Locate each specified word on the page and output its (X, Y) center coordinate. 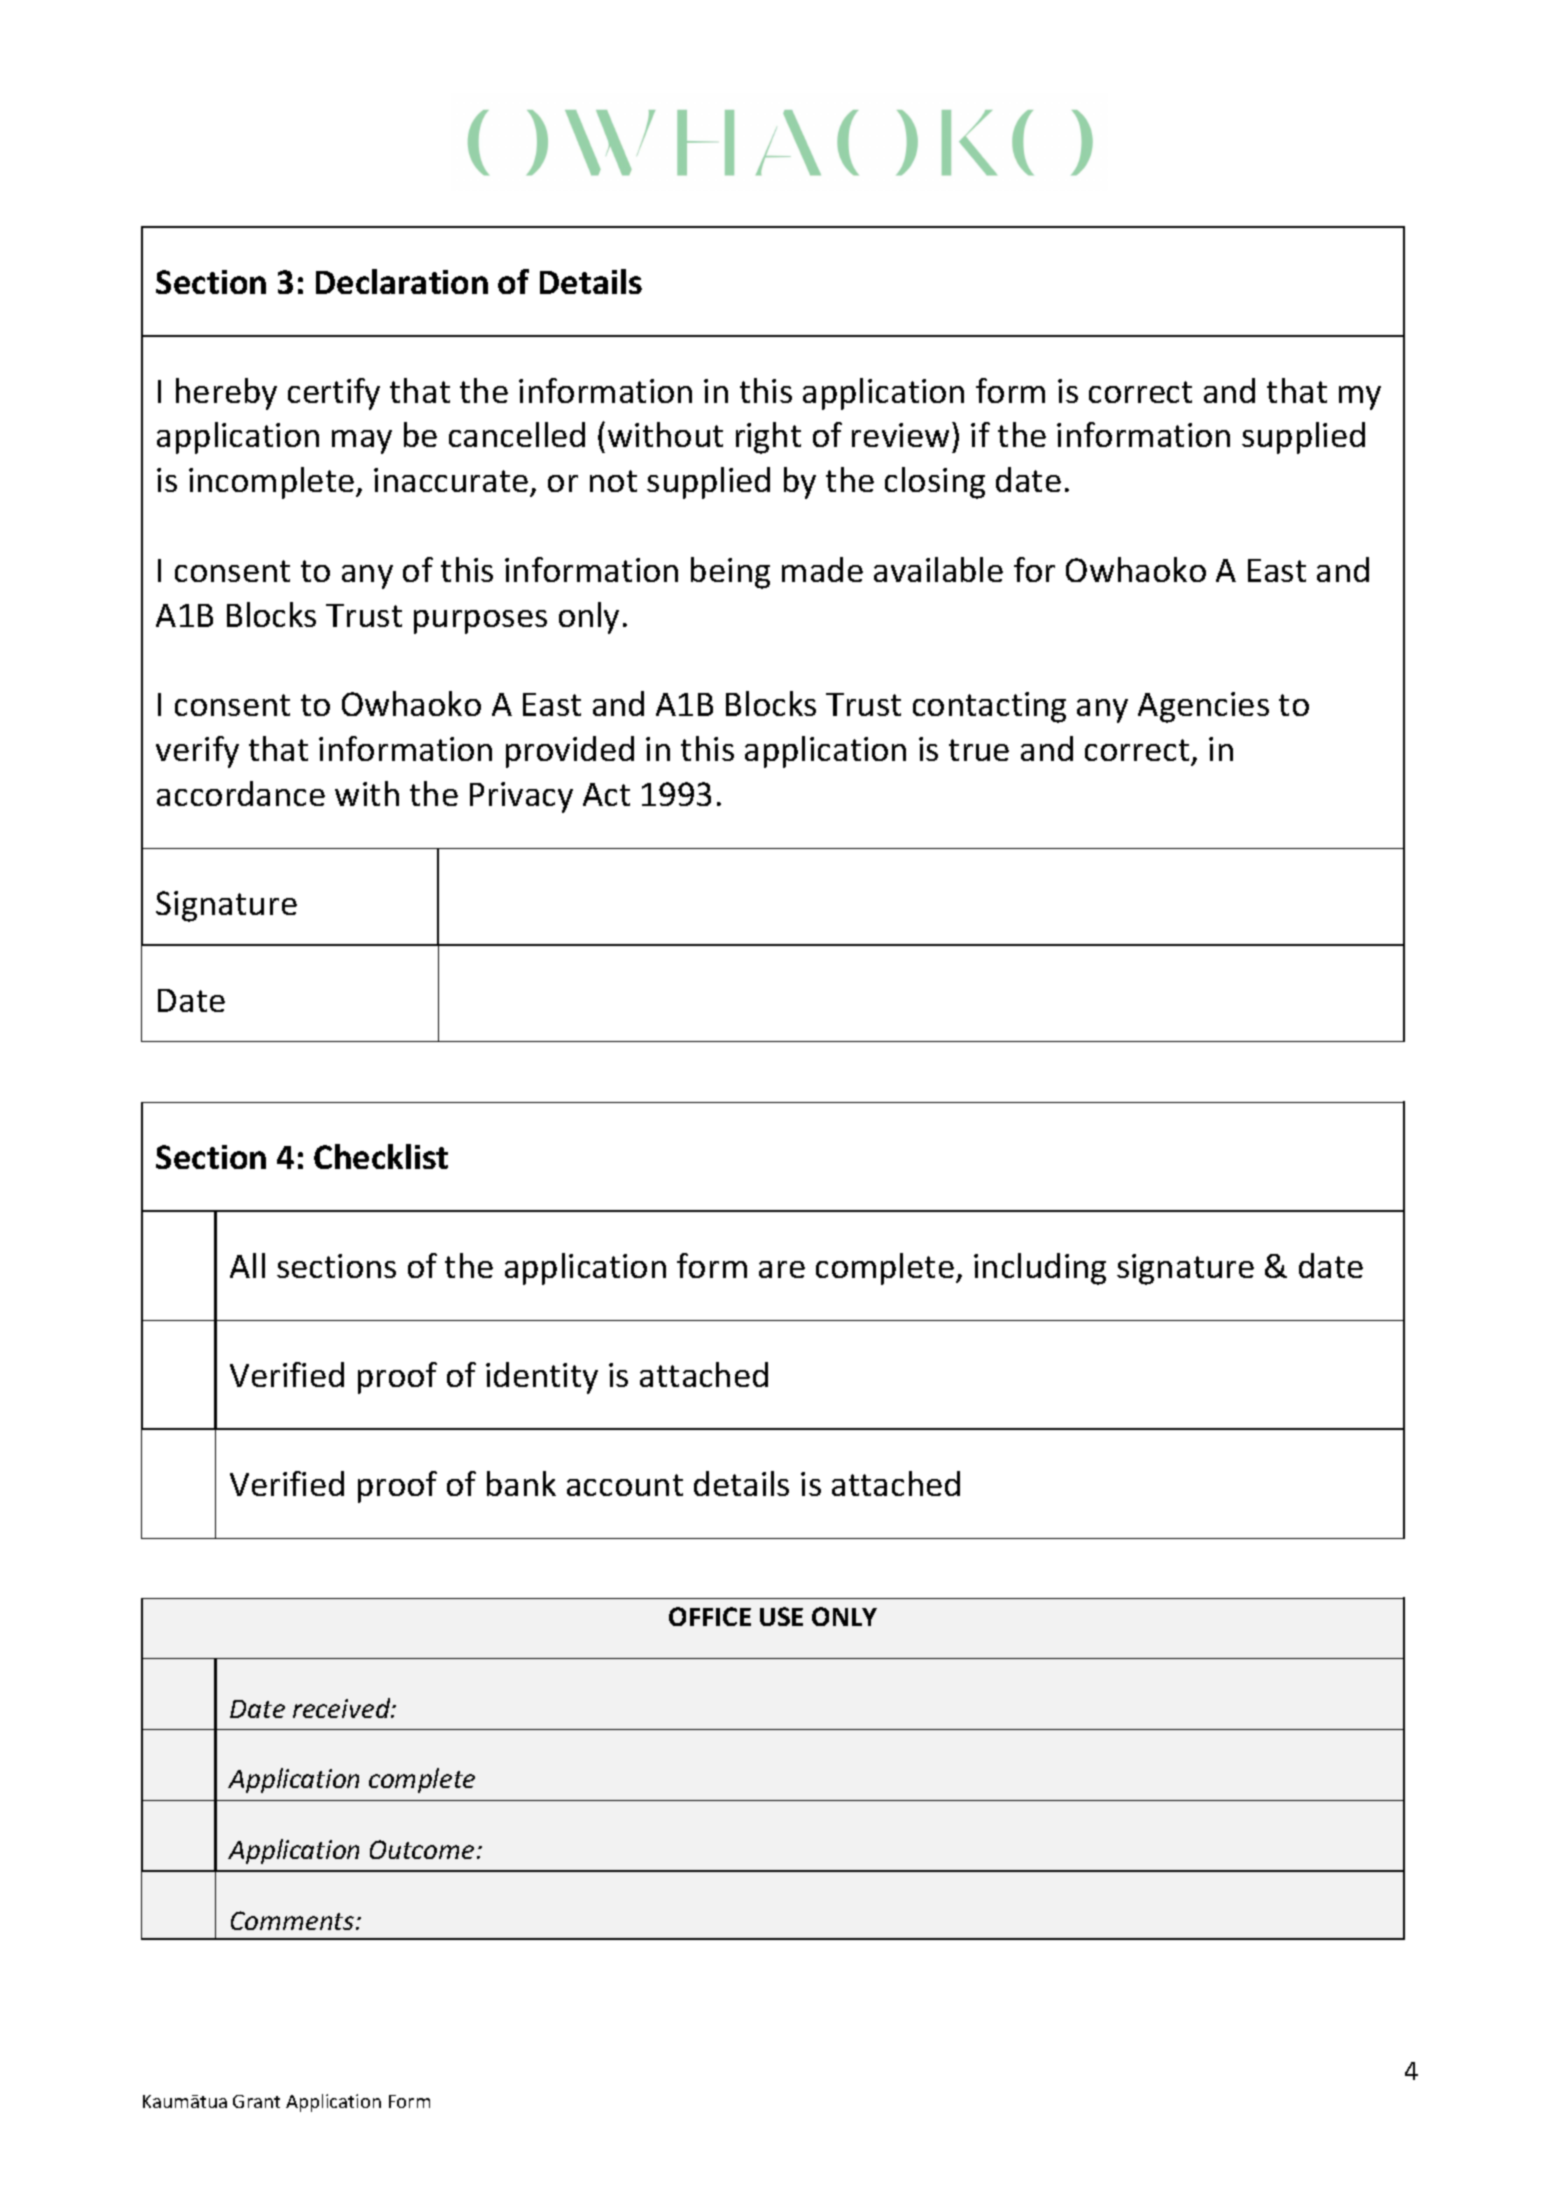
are (782, 1269)
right (768, 438)
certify (334, 394)
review (900, 435)
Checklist (381, 1156)
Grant (256, 2101)
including (1040, 1269)
